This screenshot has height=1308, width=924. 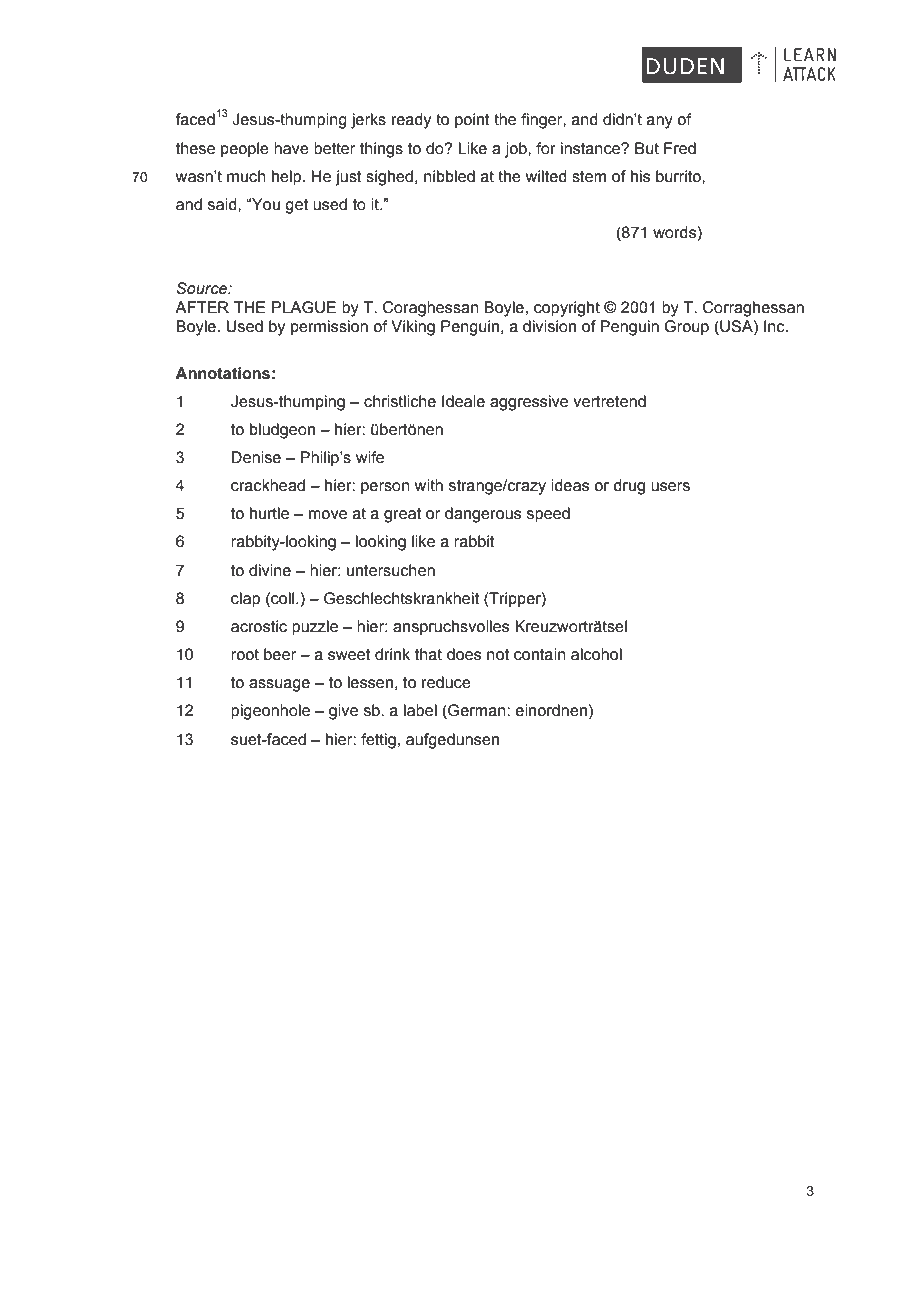 What do you see at coordinates (483, 515) in the screenshot?
I see `dangerous` at bounding box center [483, 515].
